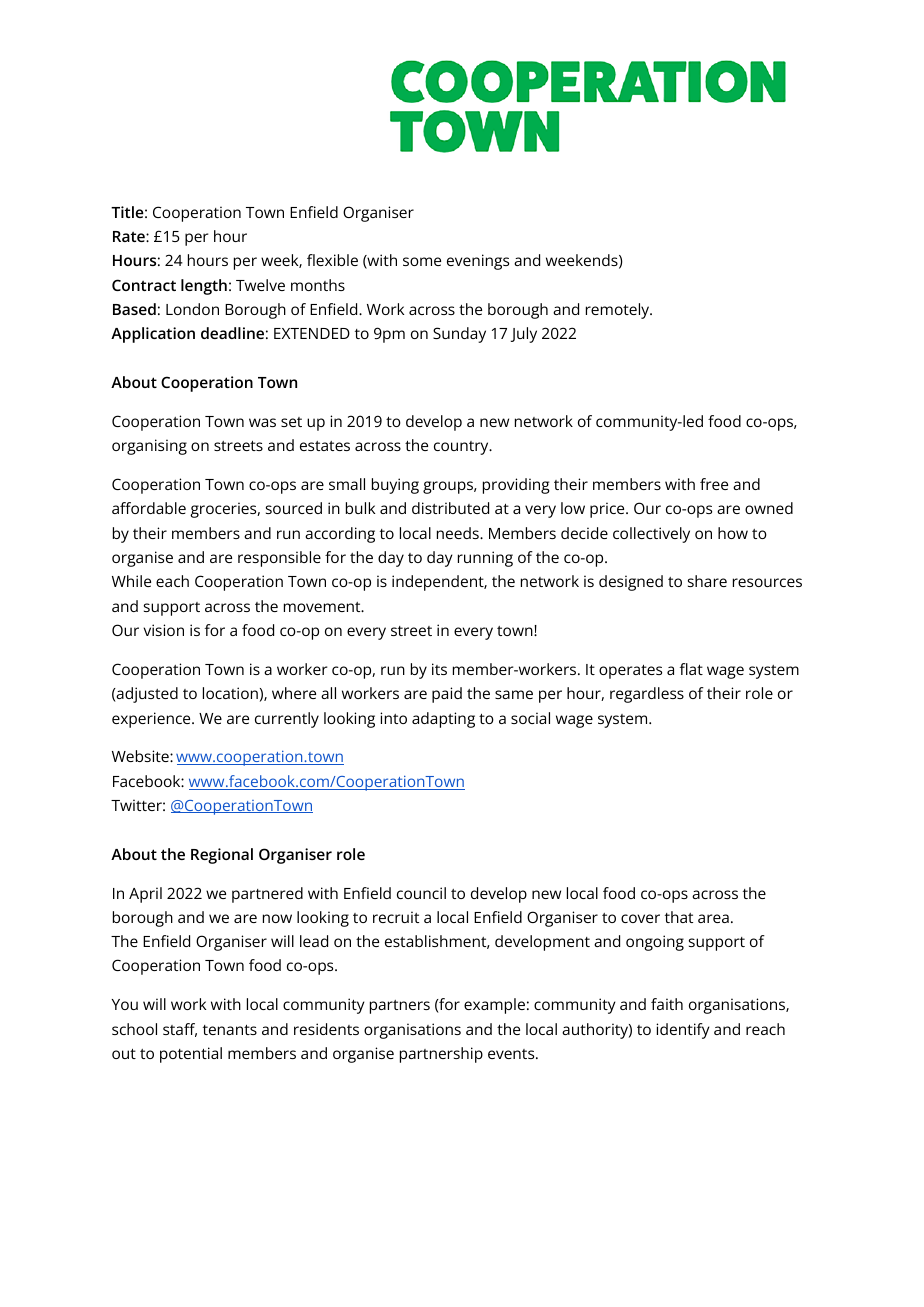  Describe the element at coordinates (459, 533) in the screenshot. I see `needs` at that location.
